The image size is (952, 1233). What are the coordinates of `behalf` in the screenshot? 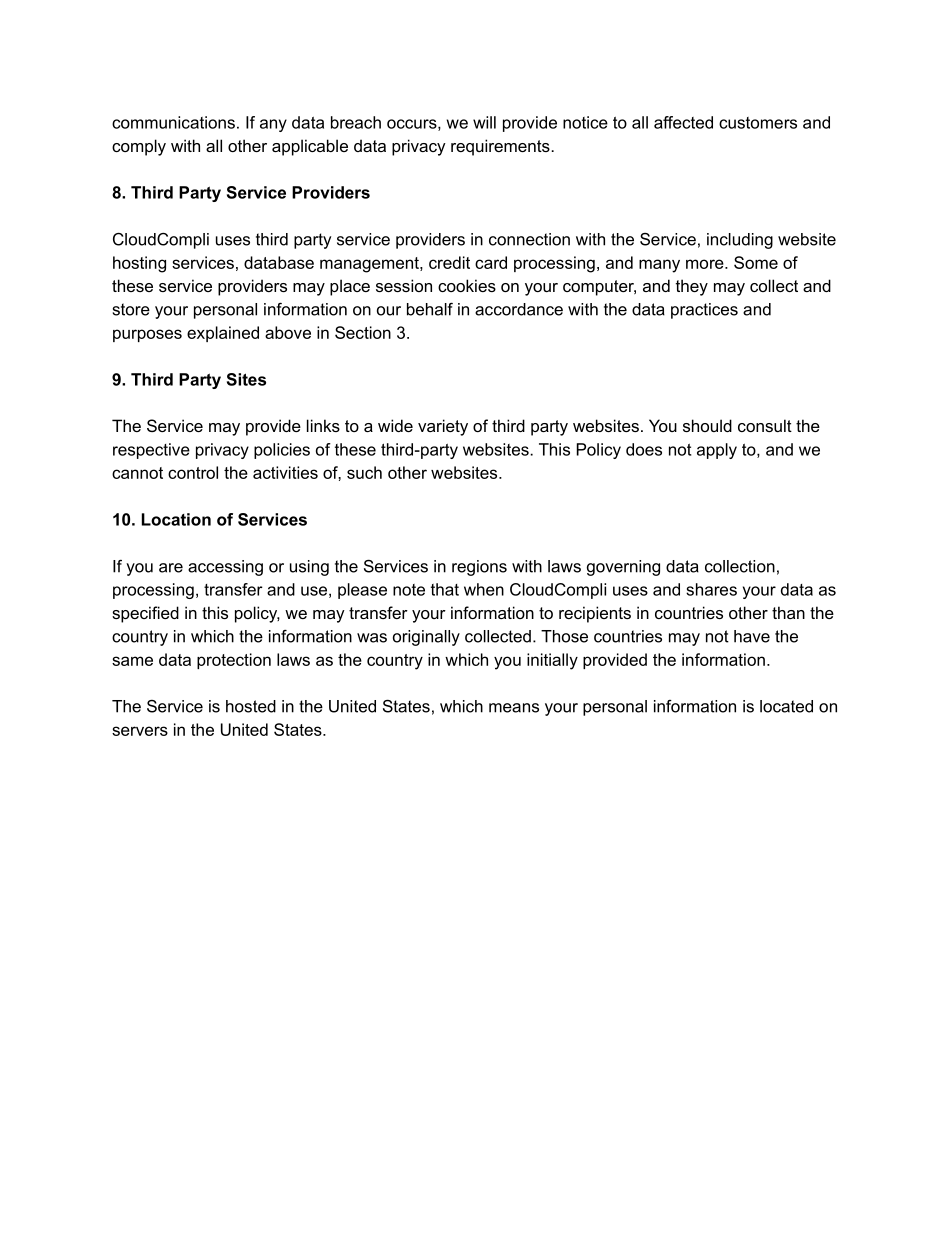 It's located at (430, 309).
